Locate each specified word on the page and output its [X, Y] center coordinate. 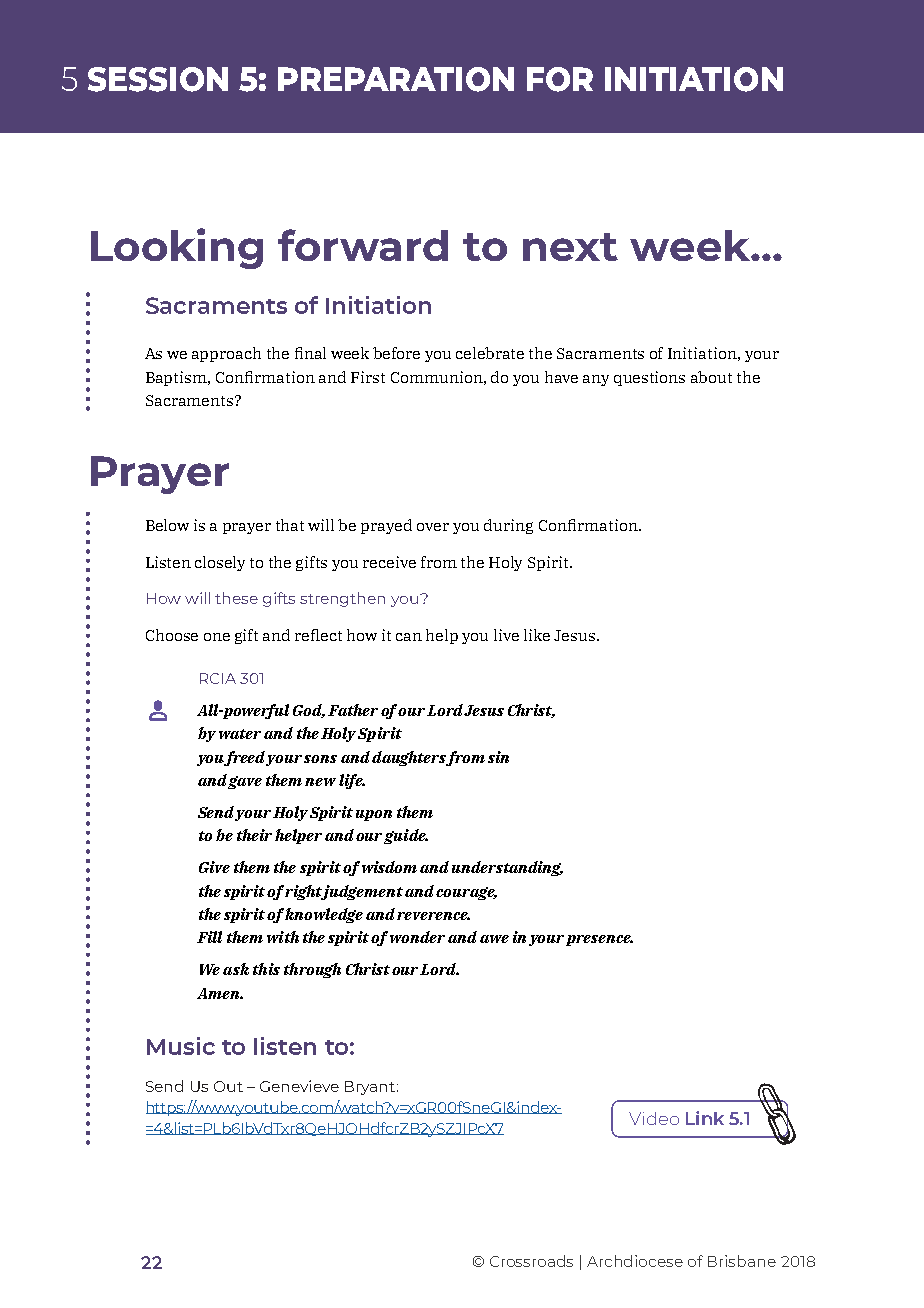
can [409, 637]
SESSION [158, 79]
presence [599, 940]
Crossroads [531, 1261]
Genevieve [299, 1086]
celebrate [490, 353]
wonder [417, 937]
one [217, 637]
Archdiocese [635, 1261]
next [570, 247]
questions [649, 378]
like [537, 635]
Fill [209, 937]
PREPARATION [396, 79]
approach [226, 354]
